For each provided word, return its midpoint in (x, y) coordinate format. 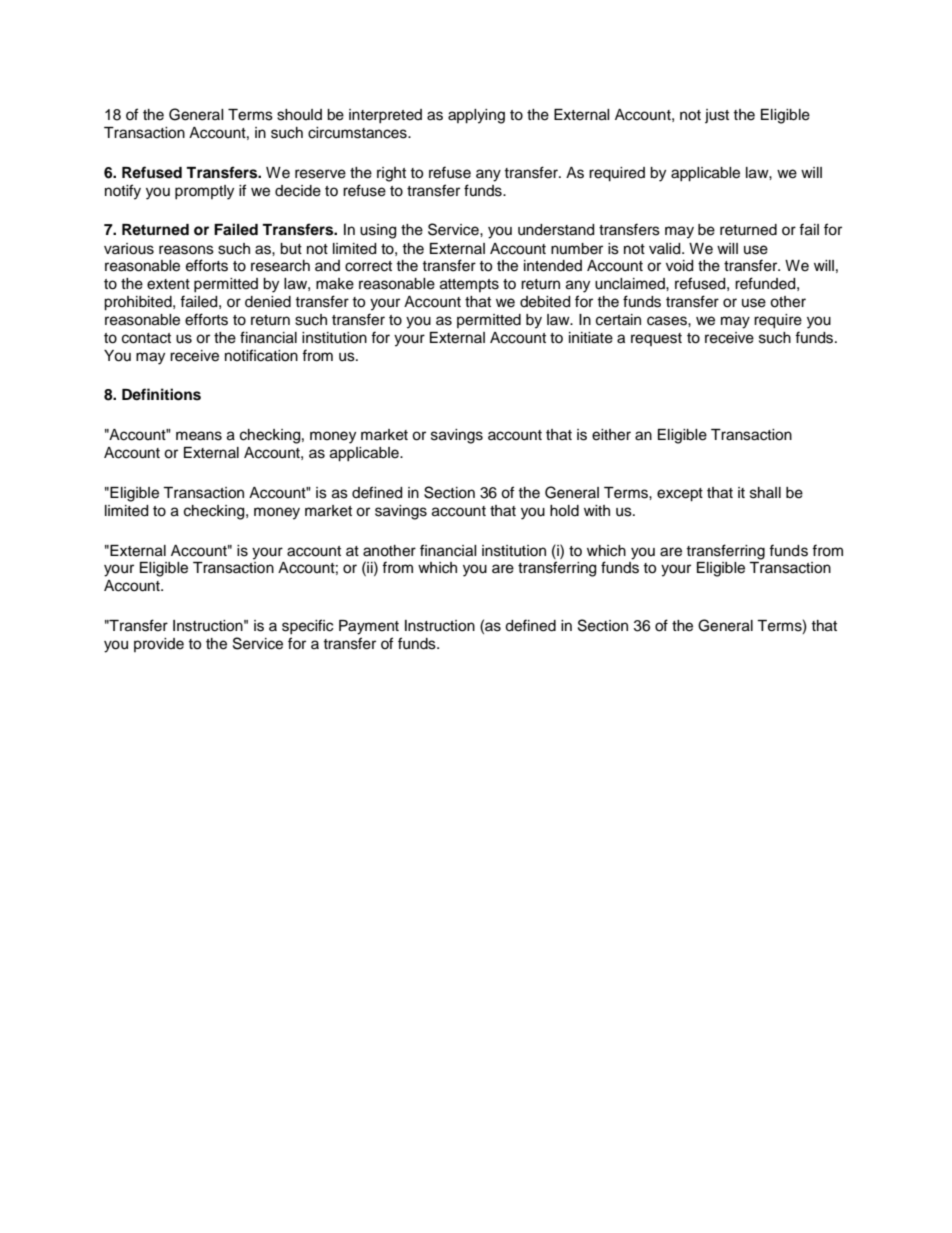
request (656, 339)
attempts (469, 285)
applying (476, 116)
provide (159, 645)
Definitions (161, 394)
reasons (186, 250)
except (680, 495)
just (717, 116)
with (597, 510)
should (299, 115)
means (199, 436)
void (679, 266)
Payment (369, 627)
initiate (591, 338)
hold (564, 511)
